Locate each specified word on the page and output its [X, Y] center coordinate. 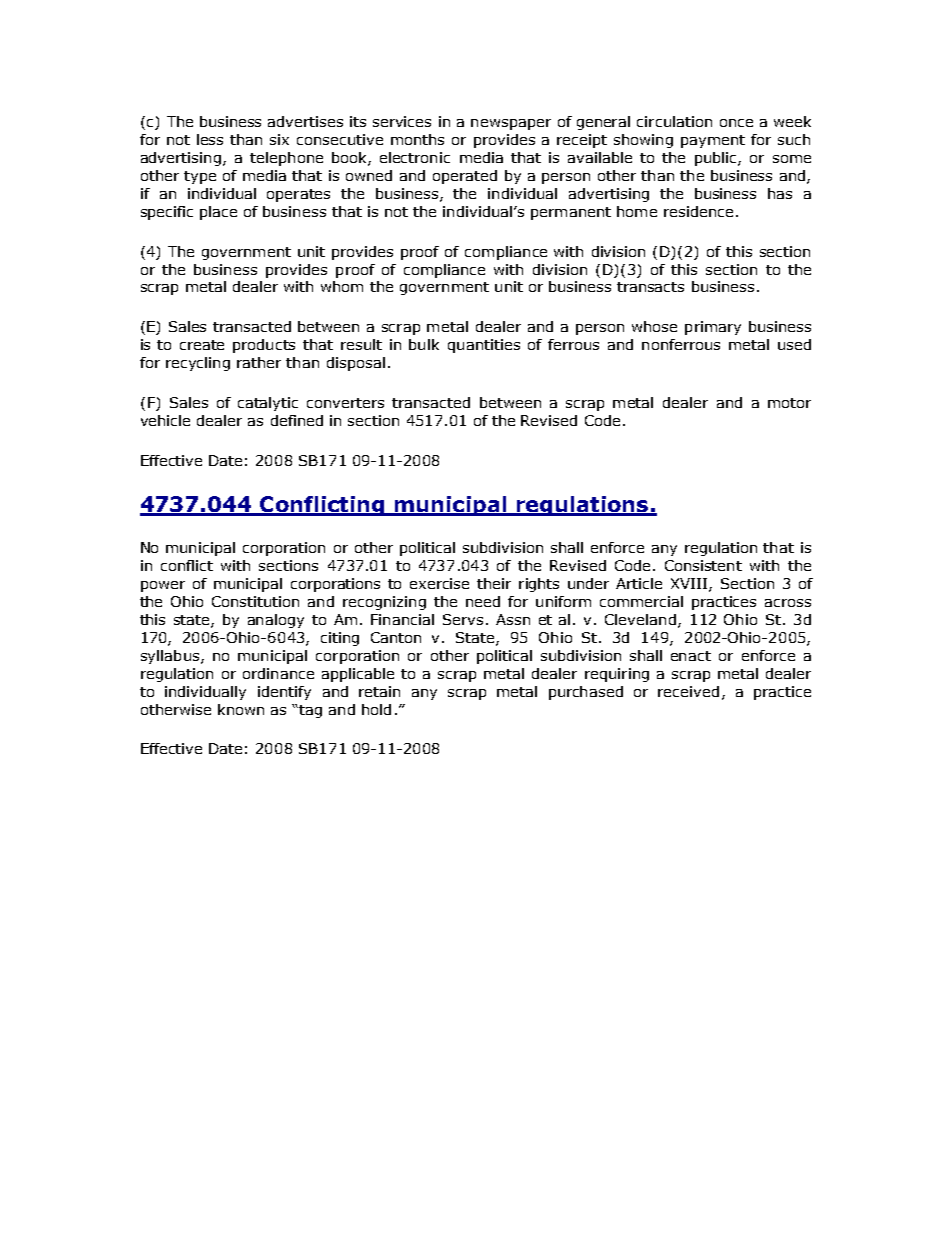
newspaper [511, 124]
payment [713, 141]
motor [789, 403]
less [210, 139]
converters [345, 403]
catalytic [268, 404]
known [241, 709]
